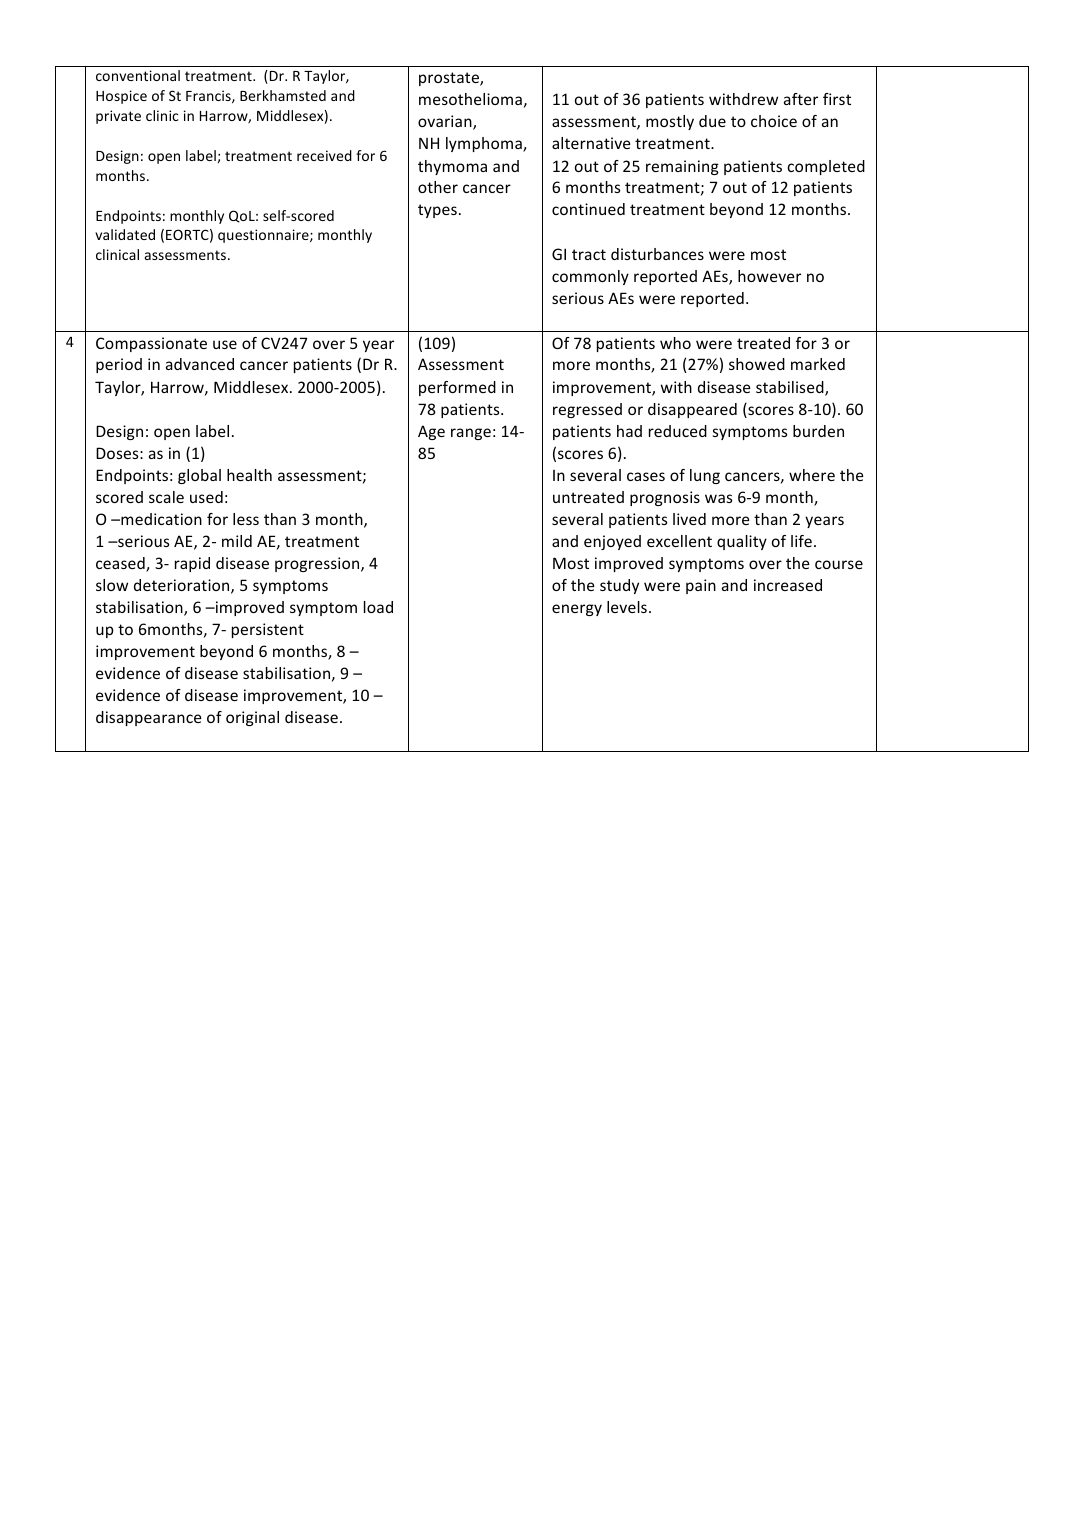  I want to click on disappearance, so click(148, 718).
